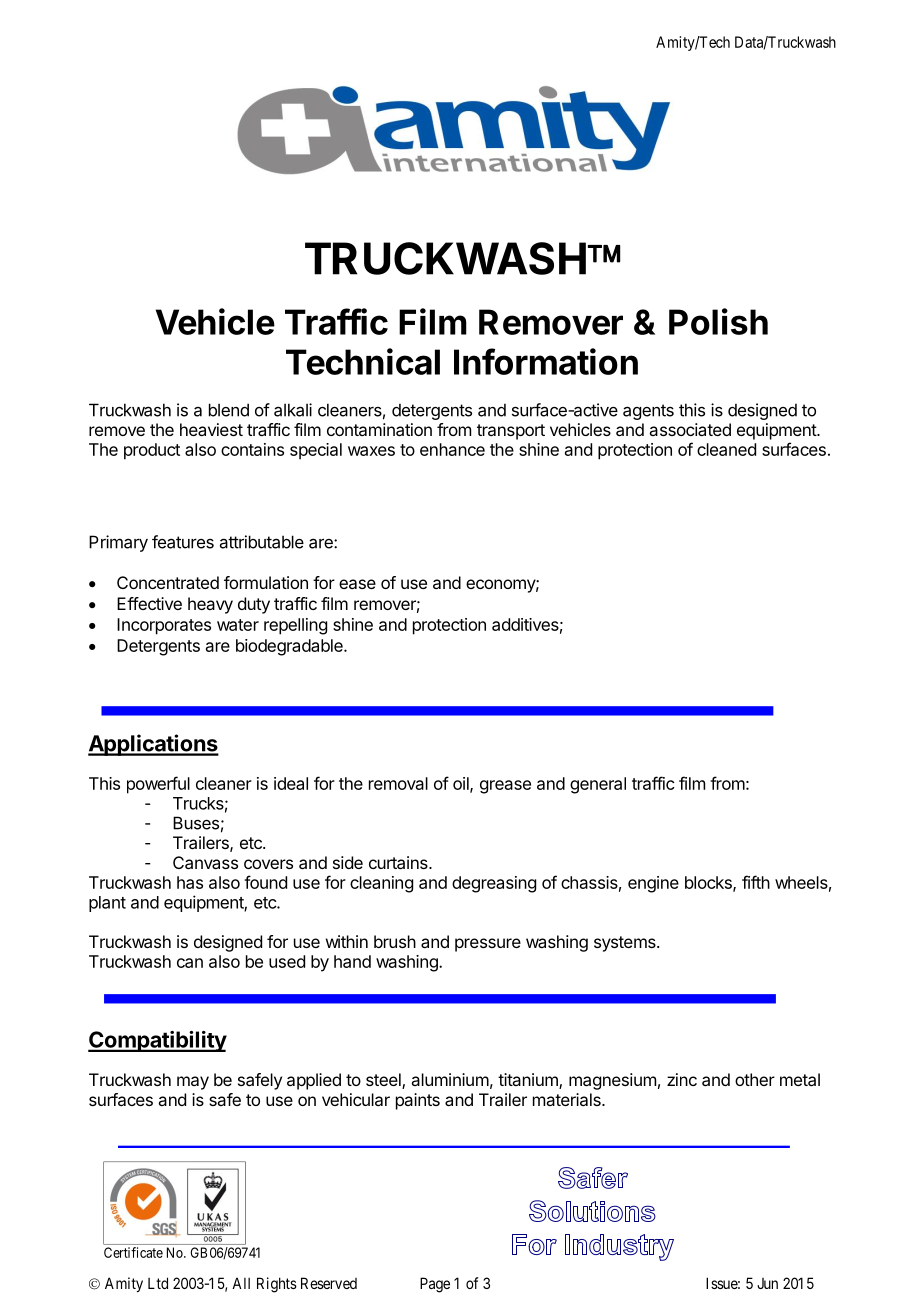 The image size is (924, 1308). What do you see at coordinates (157, 1041) in the screenshot?
I see `Compatibility` at bounding box center [157, 1041].
